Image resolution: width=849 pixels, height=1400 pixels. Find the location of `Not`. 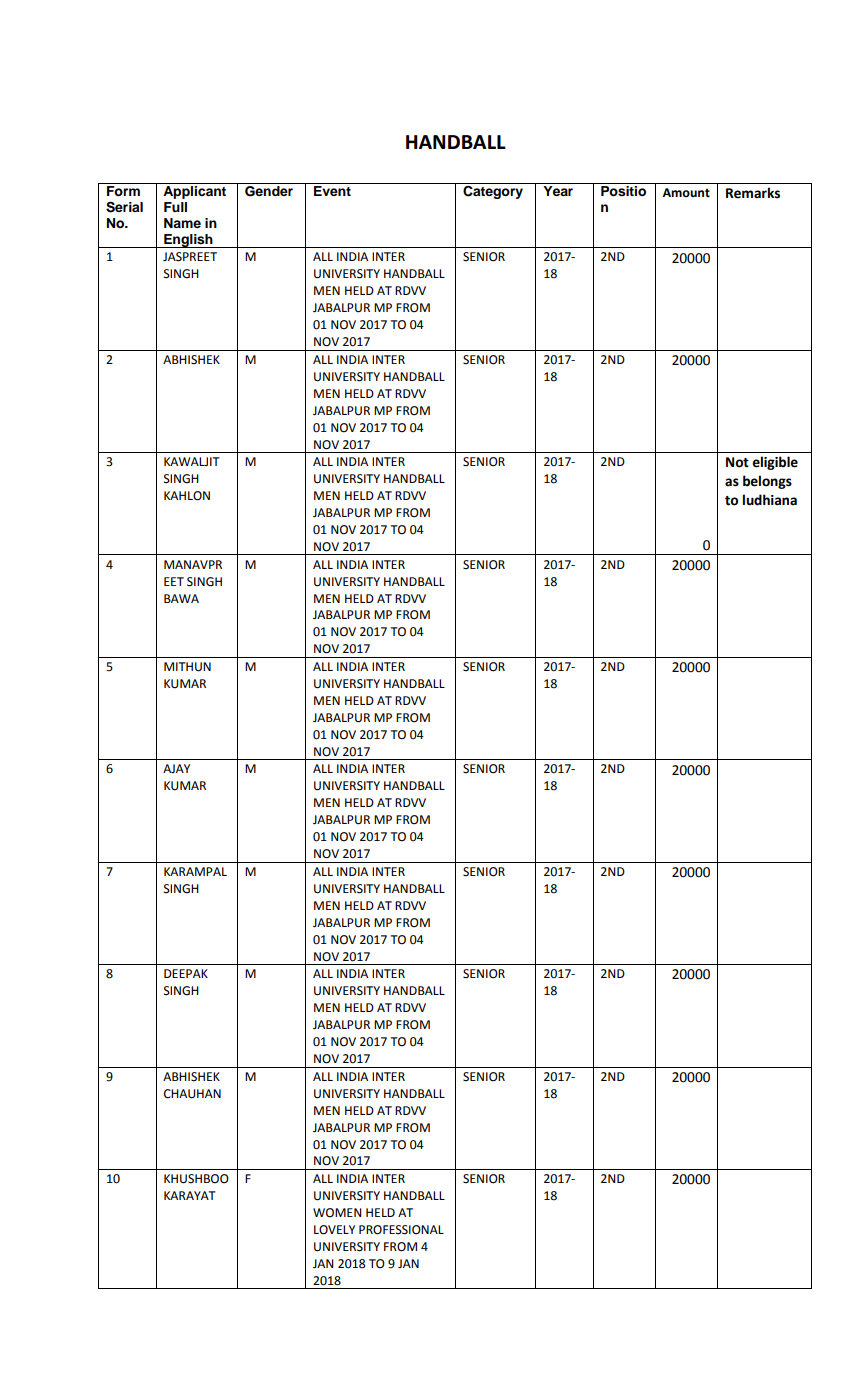

Not is located at coordinates (737, 462).
